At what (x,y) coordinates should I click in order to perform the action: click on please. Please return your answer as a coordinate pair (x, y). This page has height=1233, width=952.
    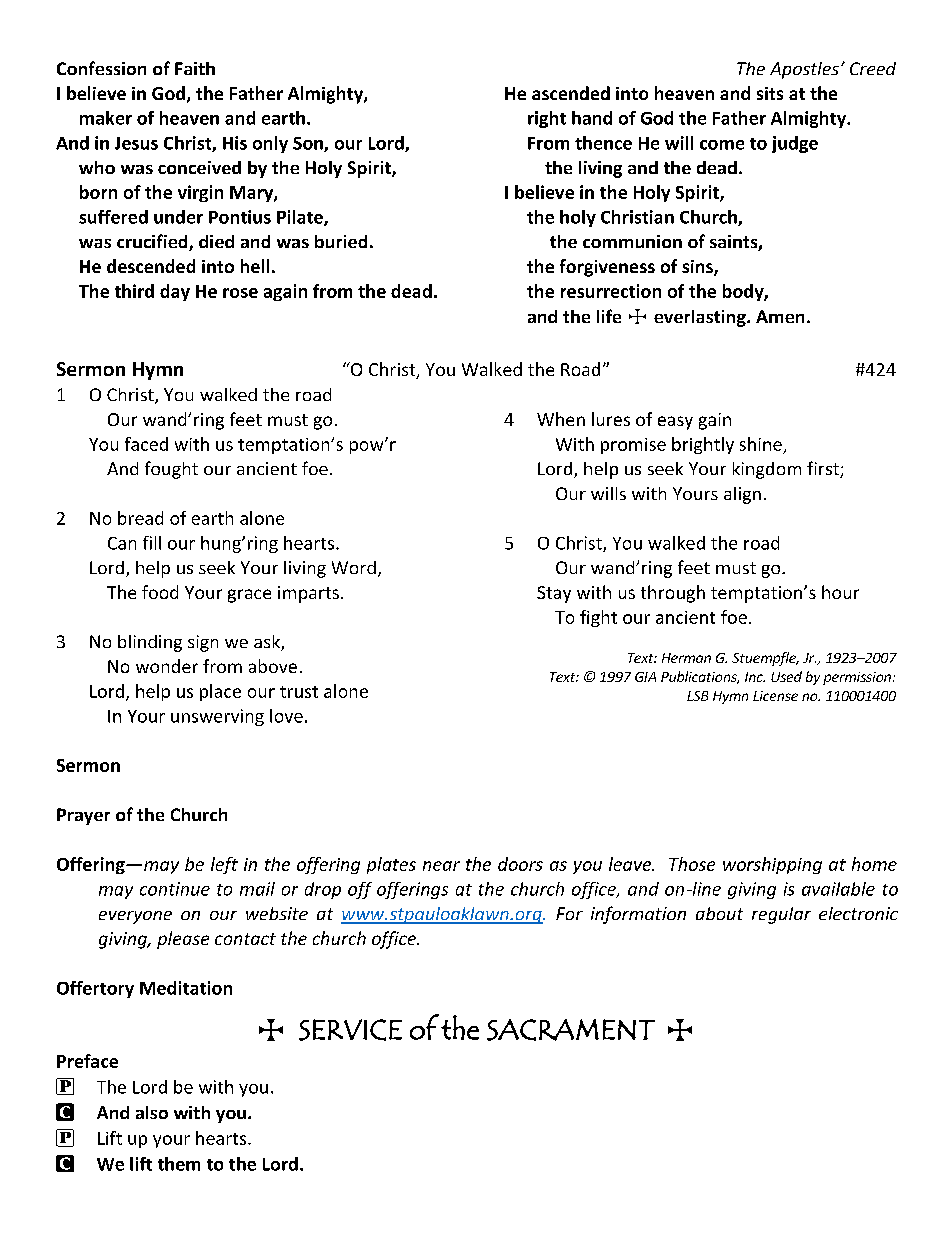
    Looking at the image, I should click on (183, 940).
